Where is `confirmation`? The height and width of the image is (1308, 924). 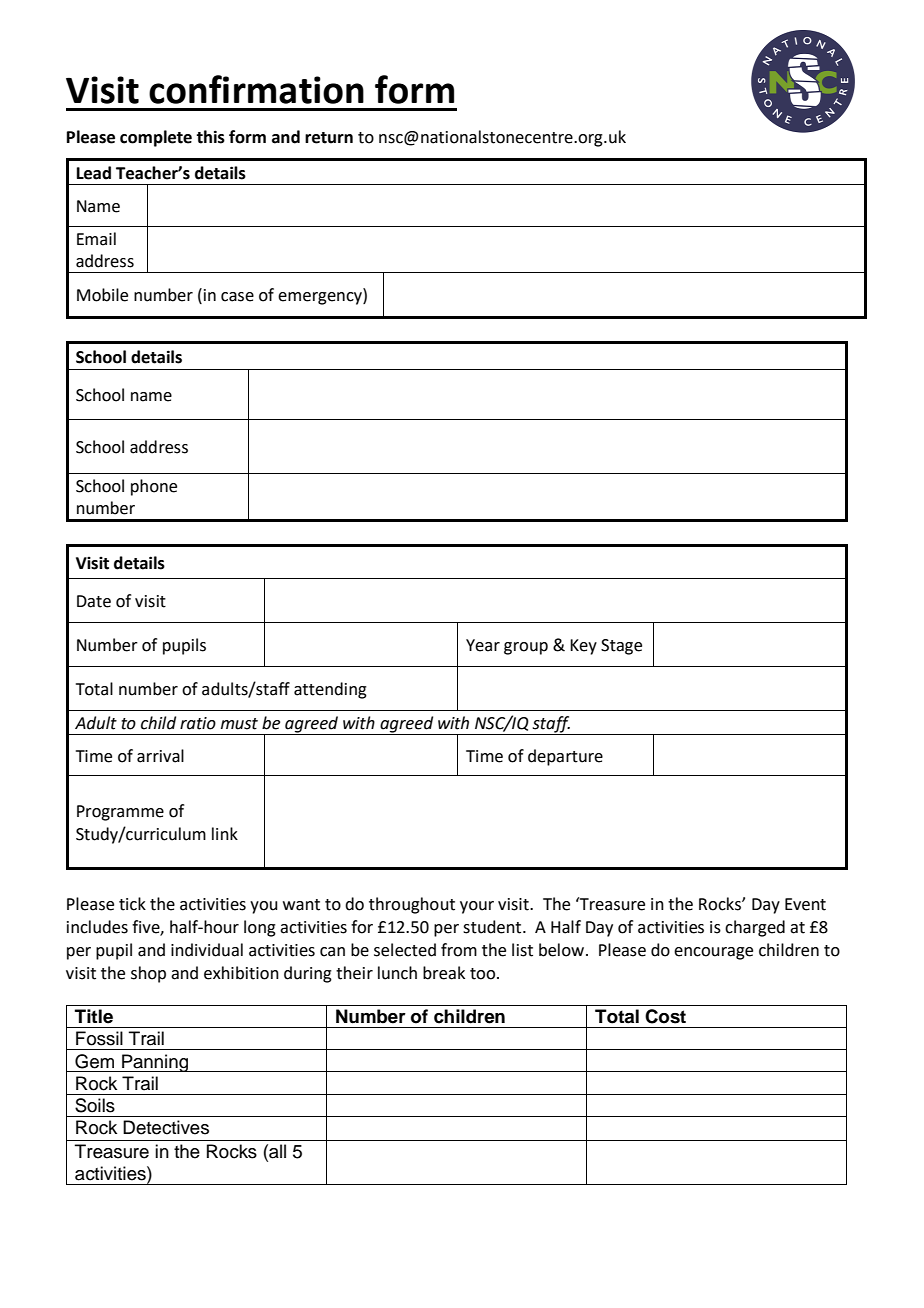 confirmation is located at coordinates (256, 89).
